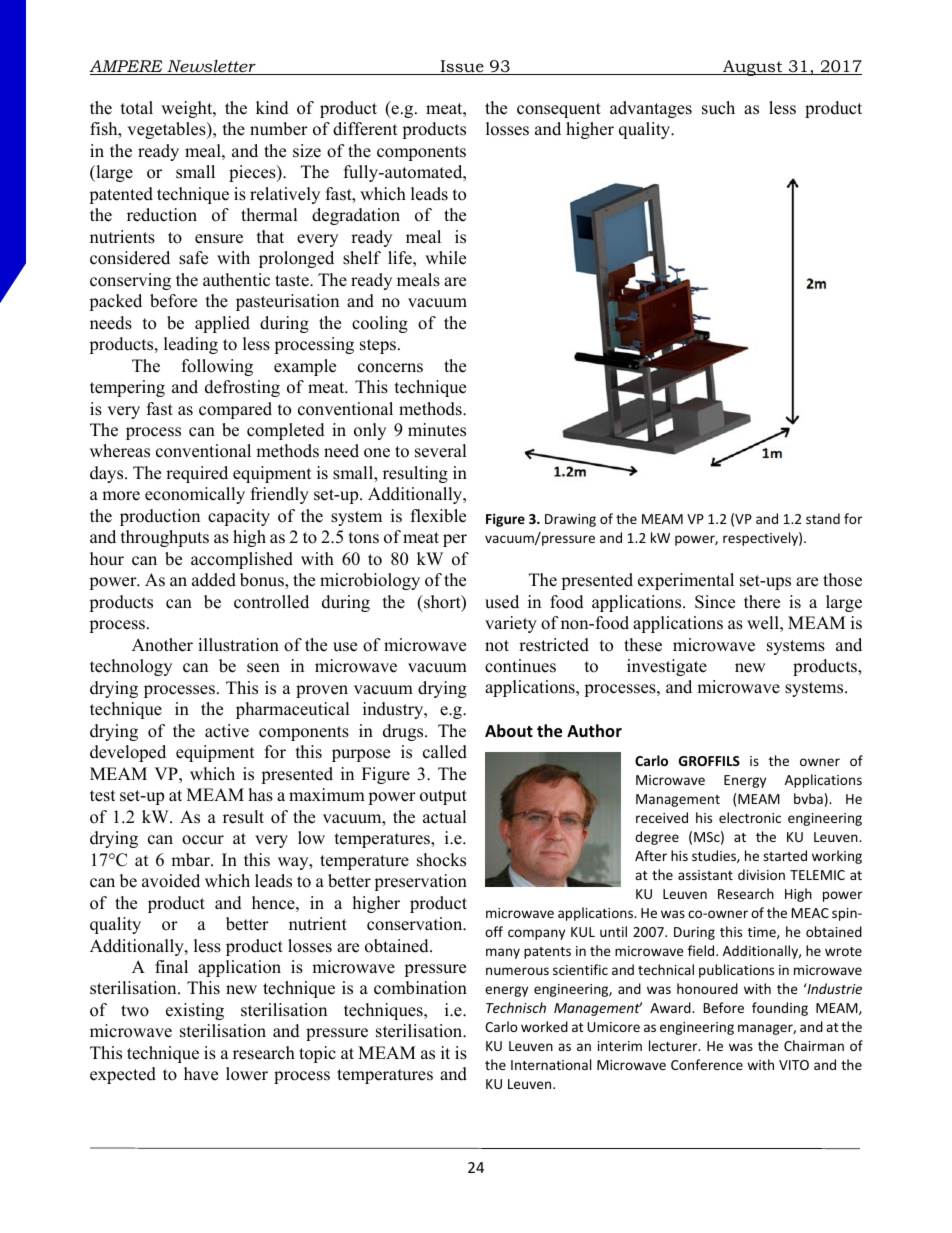 This document has height=1233, width=952. I want to click on stand, so click(823, 518).
